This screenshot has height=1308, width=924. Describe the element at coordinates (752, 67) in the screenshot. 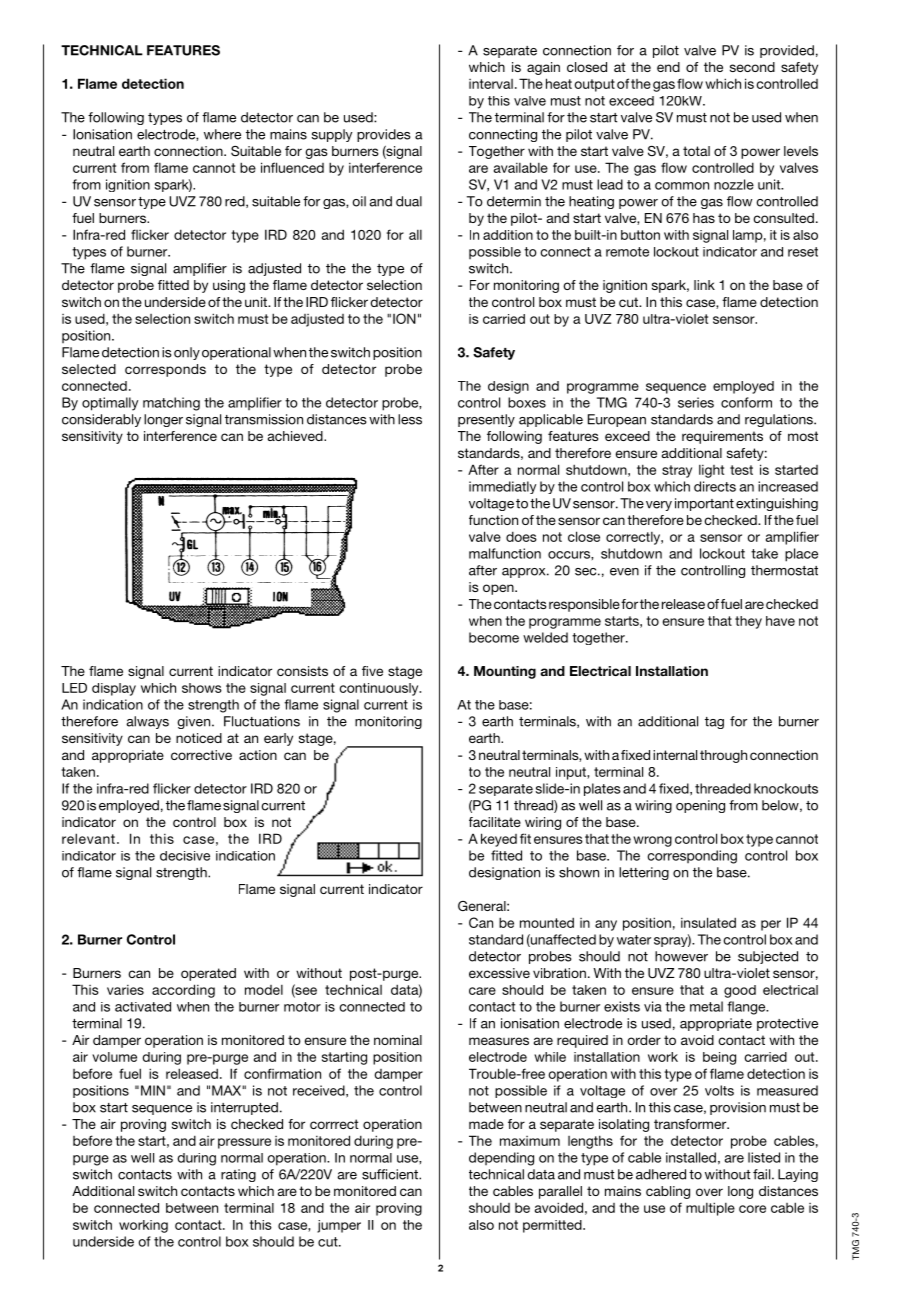

I see `second` at that location.
